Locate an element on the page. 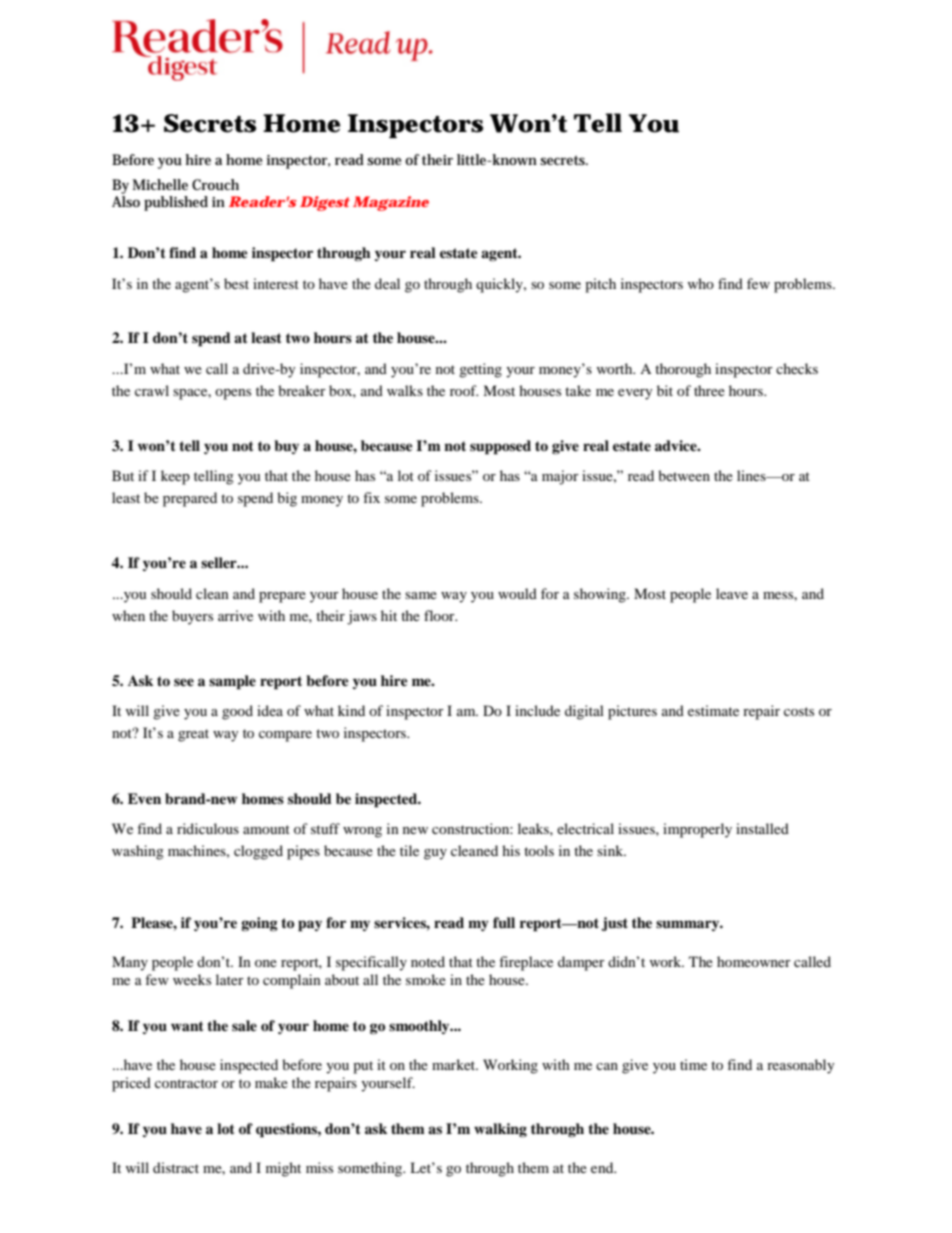  just is located at coordinates (614, 924).
